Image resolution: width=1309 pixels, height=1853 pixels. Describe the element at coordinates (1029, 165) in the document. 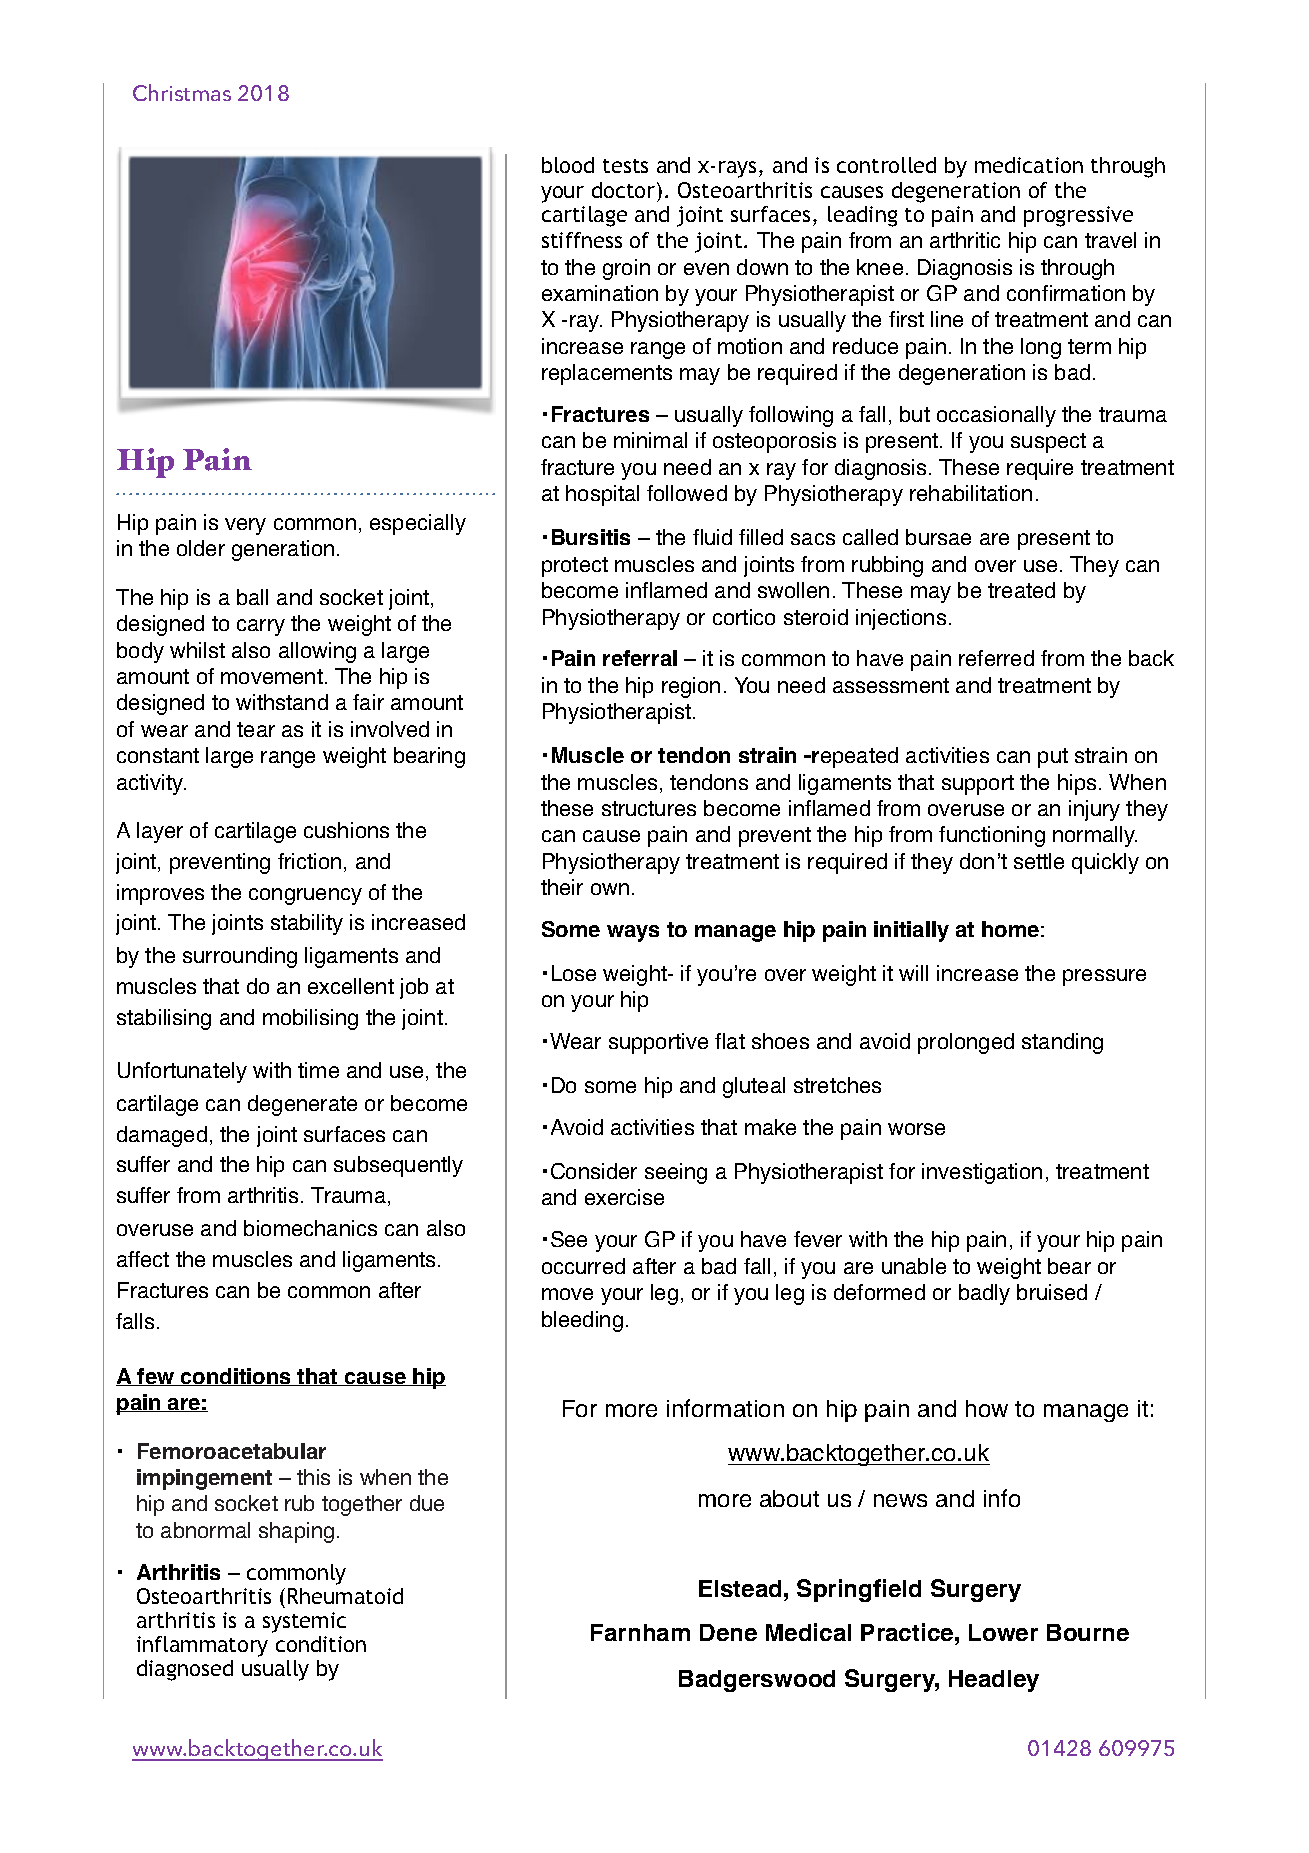

I see `medication` at that location.
